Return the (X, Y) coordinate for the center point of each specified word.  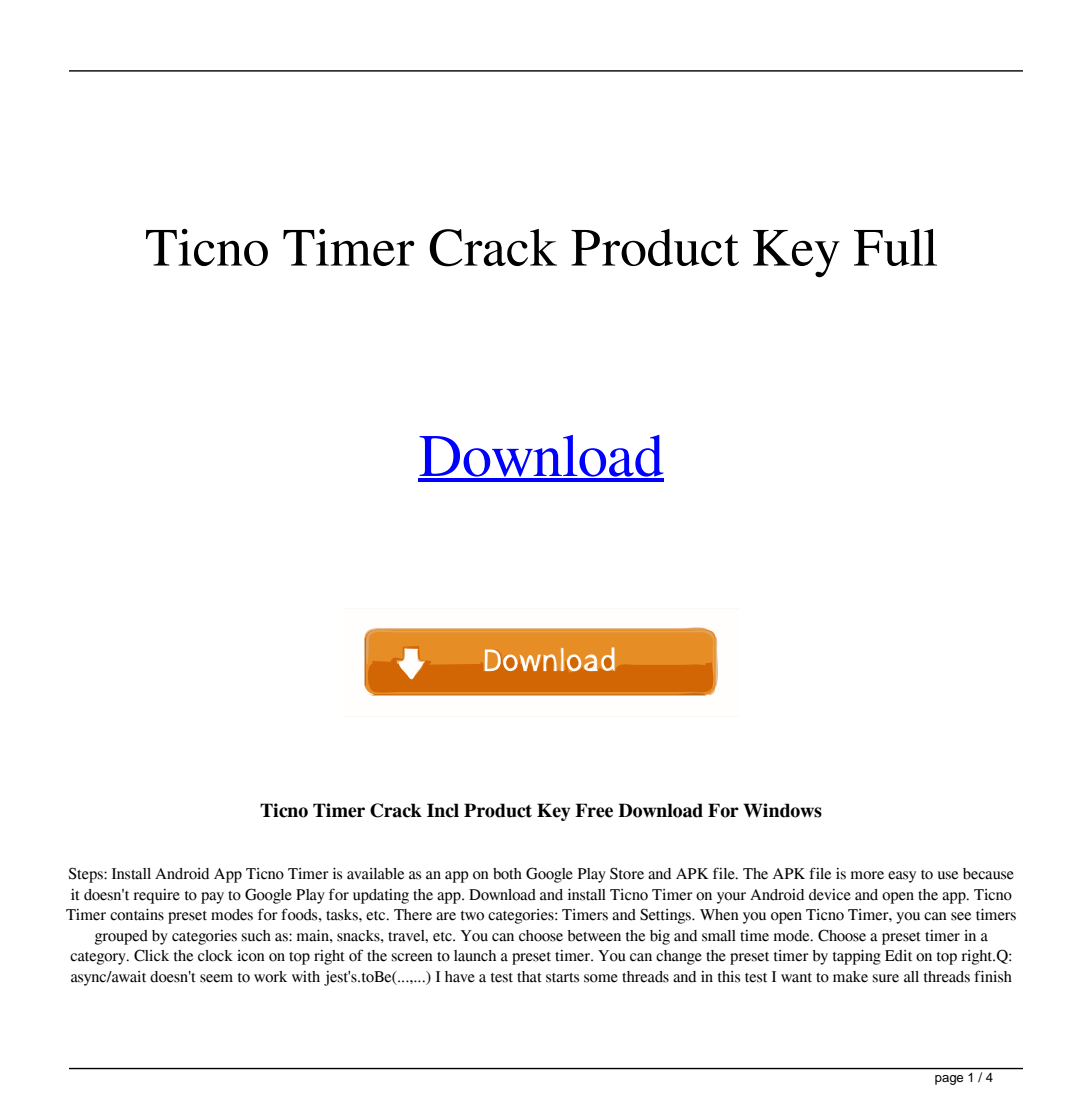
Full (895, 247)
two (472, 916)
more (867, 875)
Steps (87, 875)
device (830, 895)
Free (594, 810)
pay (212, 898)
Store (627, 873)
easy (902, 877)
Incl (443, 810)
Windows (782, 810)
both (507, 874)
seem (216, 978)
